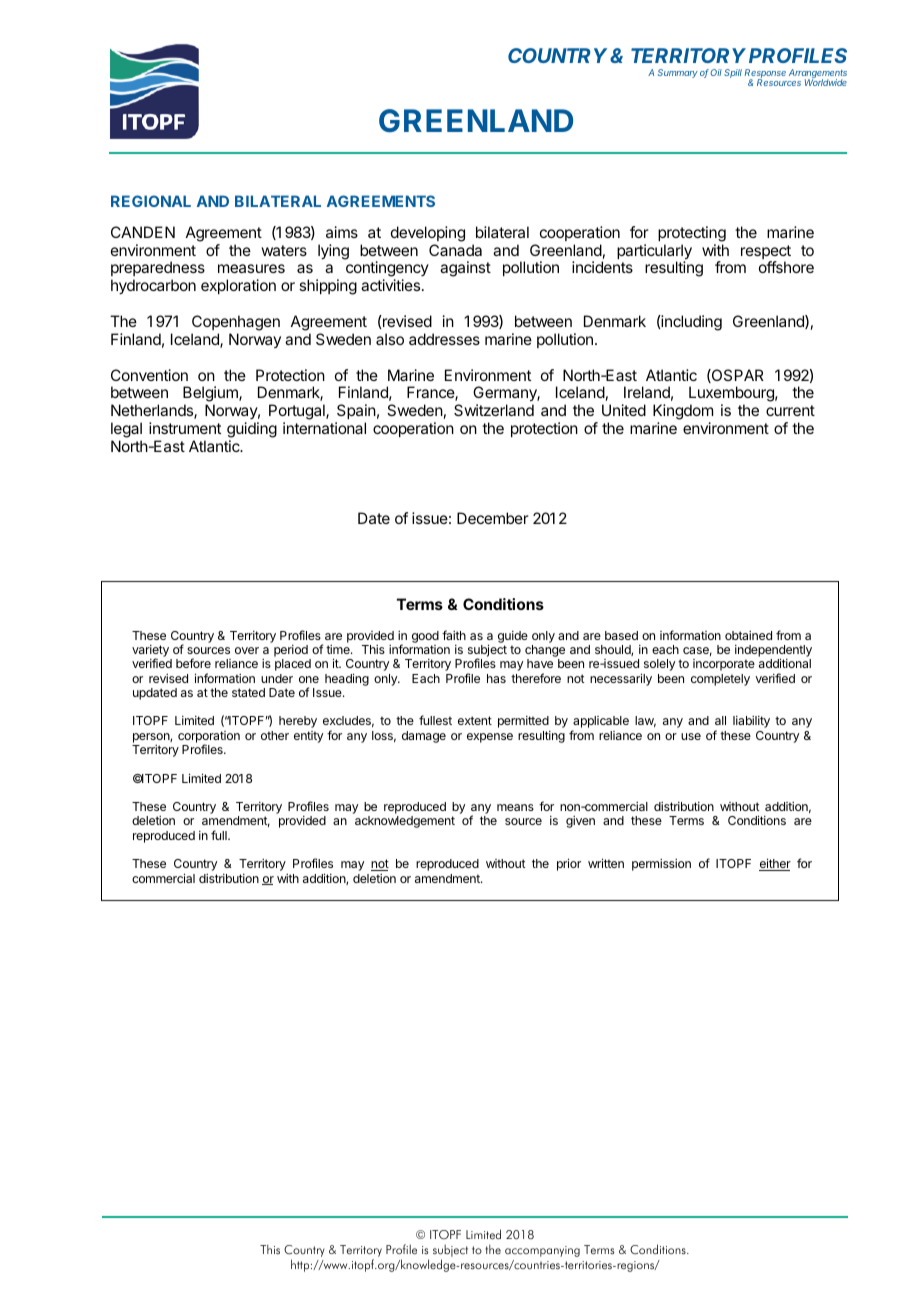 This document has height=1308, width=924. What do you see at coordinates (542, 1251) in the document?
I see `accompanying` at bounding box center [542, 1251].
